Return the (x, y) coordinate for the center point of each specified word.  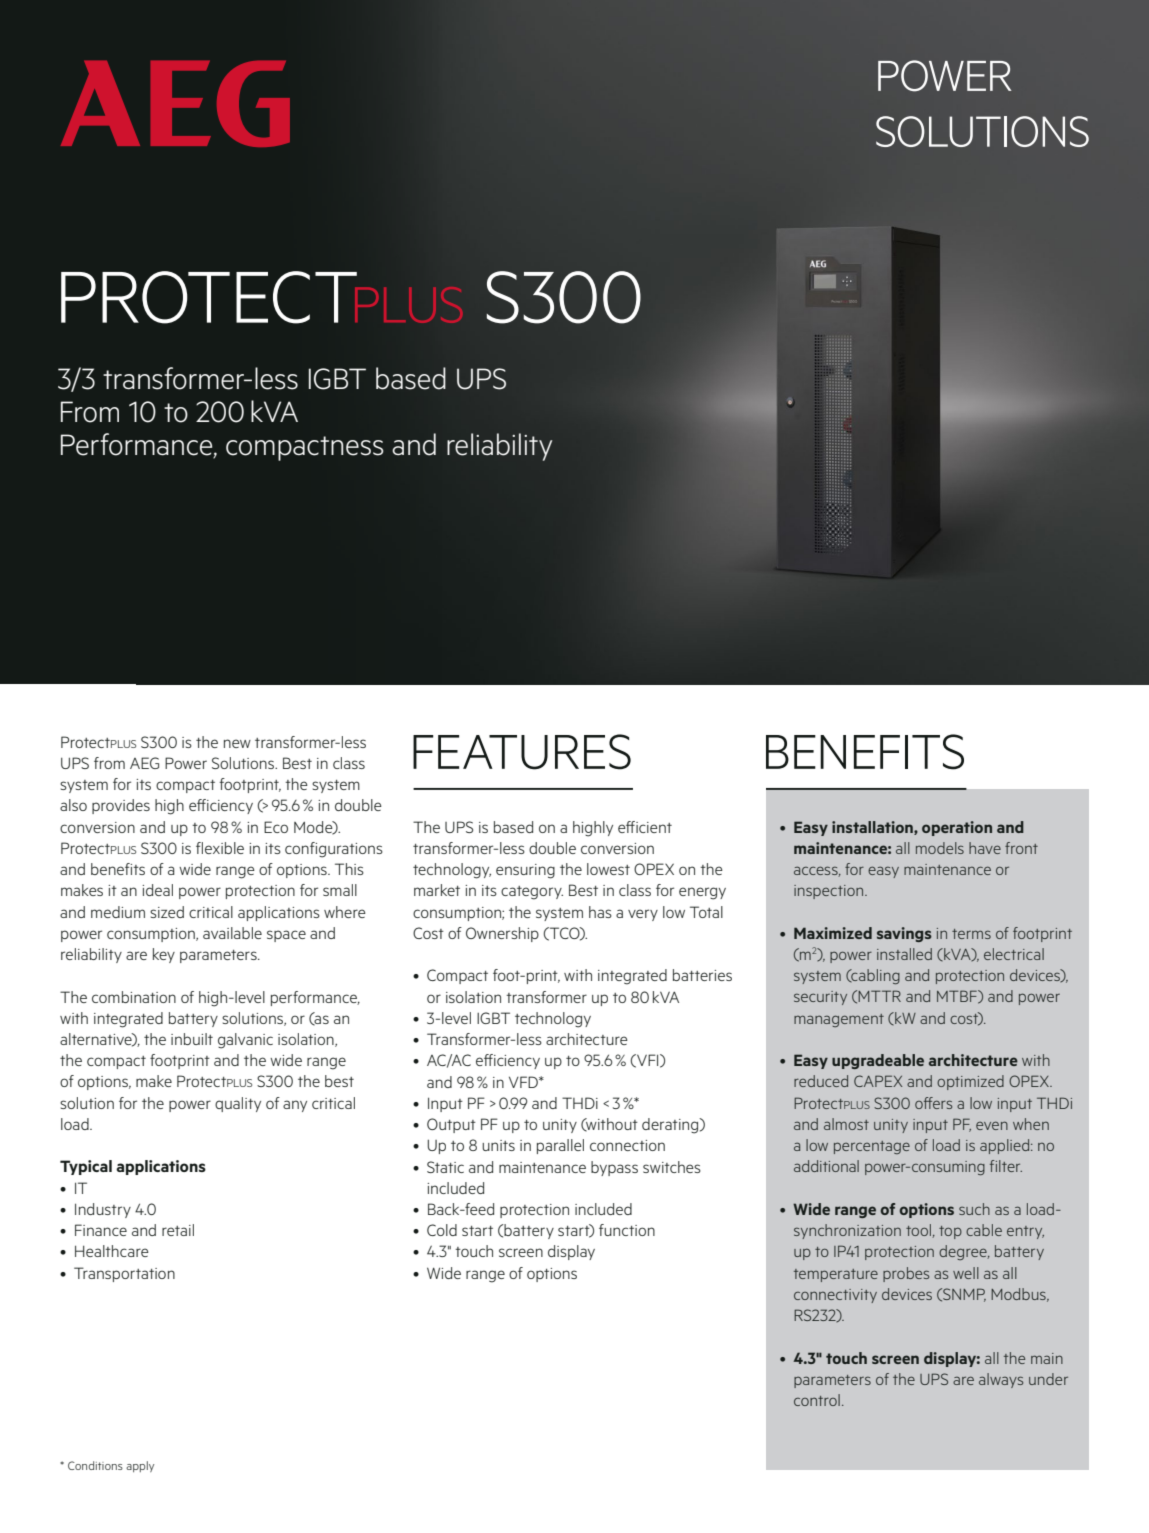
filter (1006, 1166)
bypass (614, 1168)
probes (906, 1274)
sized (167, 912)
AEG (144, 763)
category (532, 893)
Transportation (124, 1274)
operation (957, 828)
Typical (86, 1167)
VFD (524, 1082)
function (627, 1230)
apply (140, 1466)
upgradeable (878, 1061)
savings (904, 934)
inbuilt (192, 1039)
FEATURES (522, 752)
